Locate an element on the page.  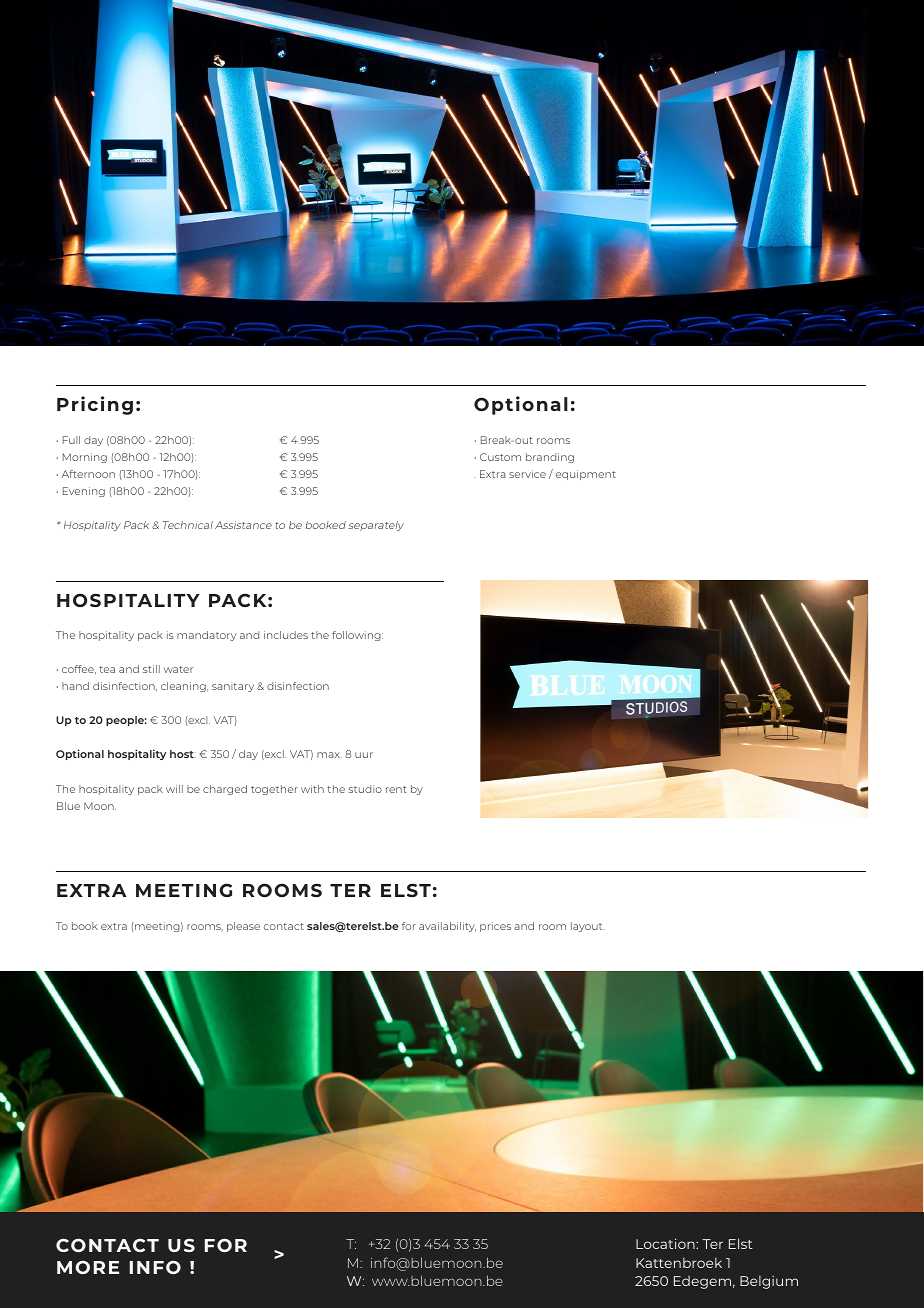
rent is located at coordinates (396, 789).
